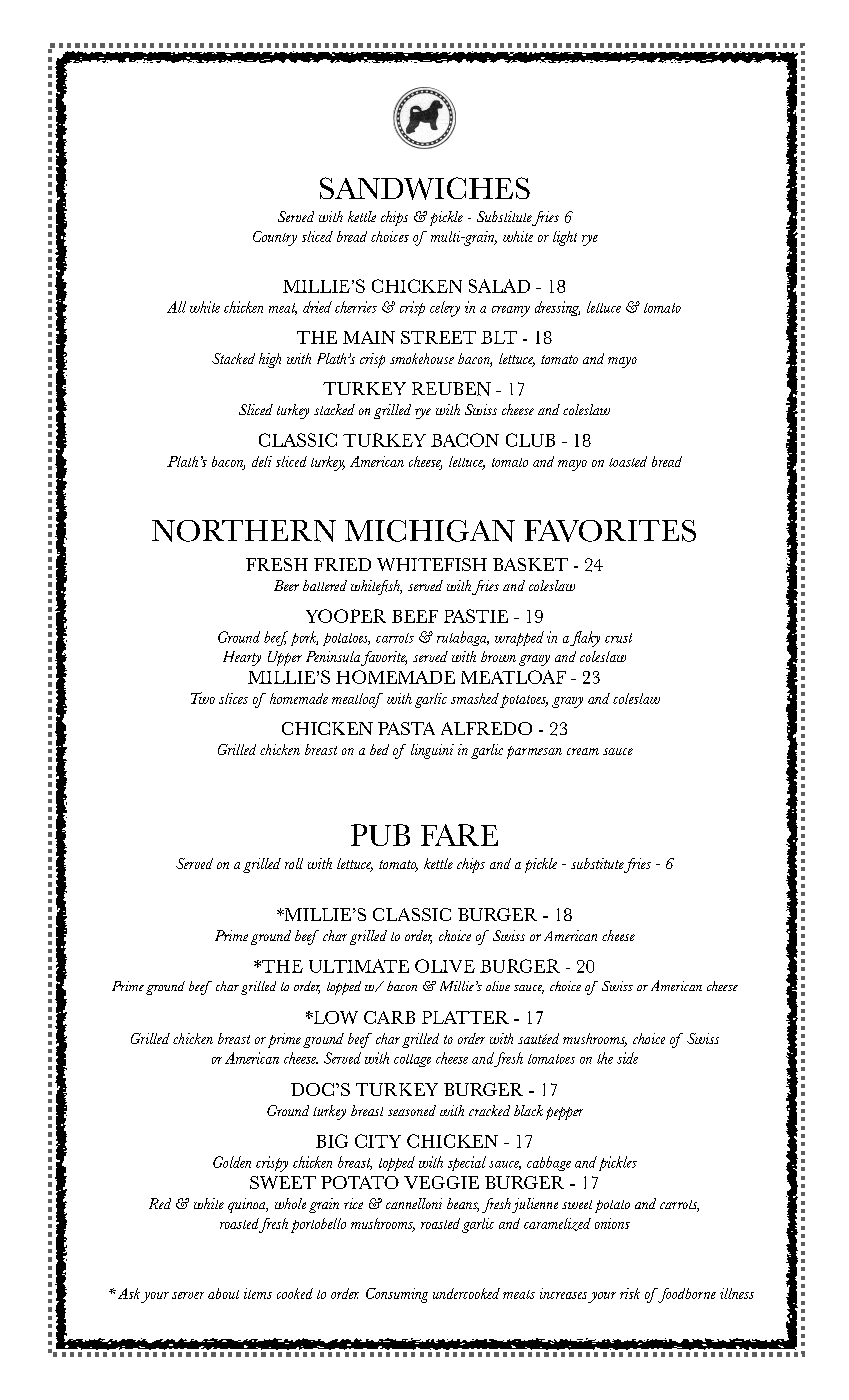  What do you see at coordinates (627, 1058) in the image?
I see `side` at bounding box center [627, 1058].
